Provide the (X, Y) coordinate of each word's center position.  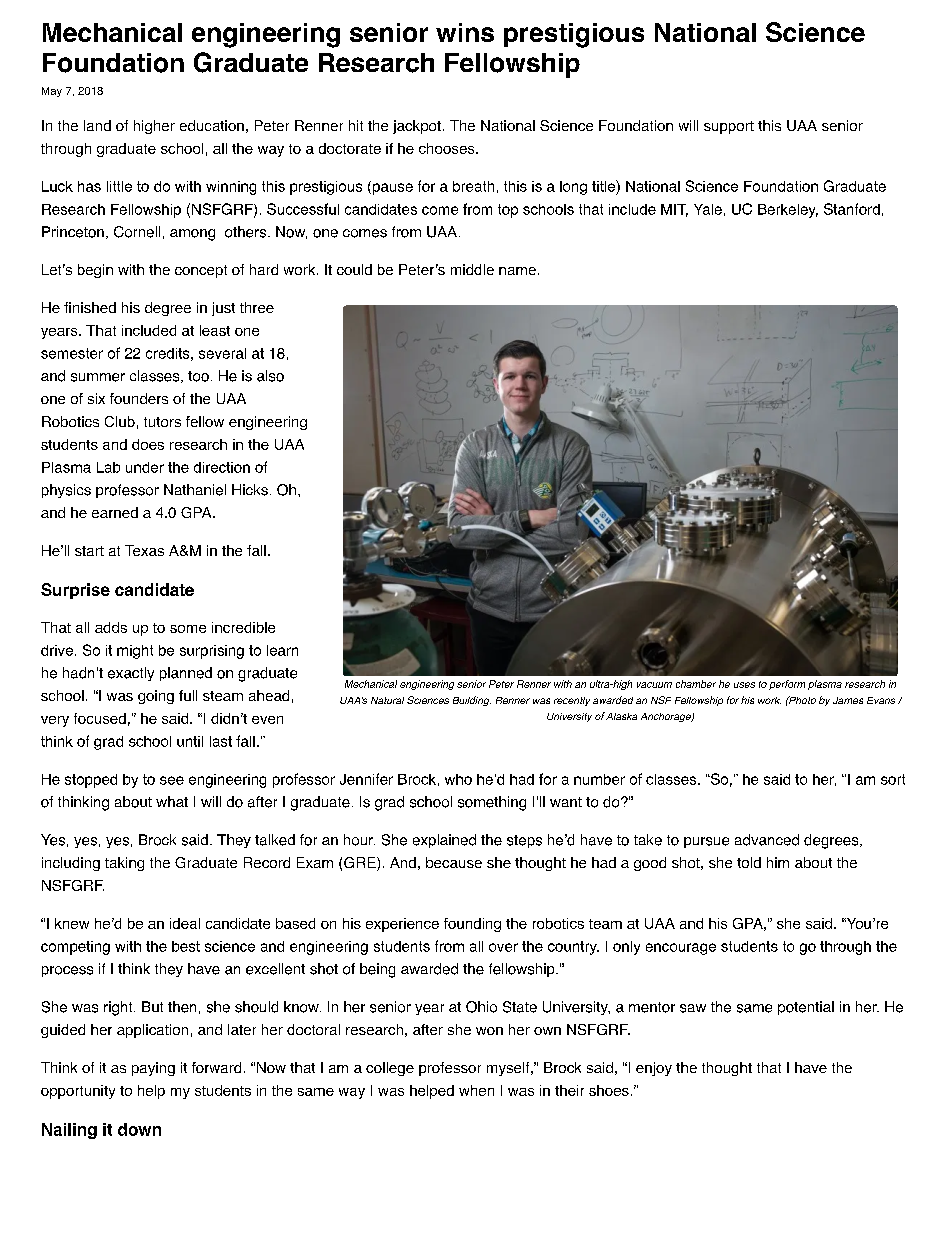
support (729, 127)
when (476, 1090)
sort (893, 779)
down (139, 1129)
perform (787, 685)
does (148, 444)
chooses (448, 148)
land (97, 125)
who (458, 779)
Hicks (250, 490)
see (172, 780)
